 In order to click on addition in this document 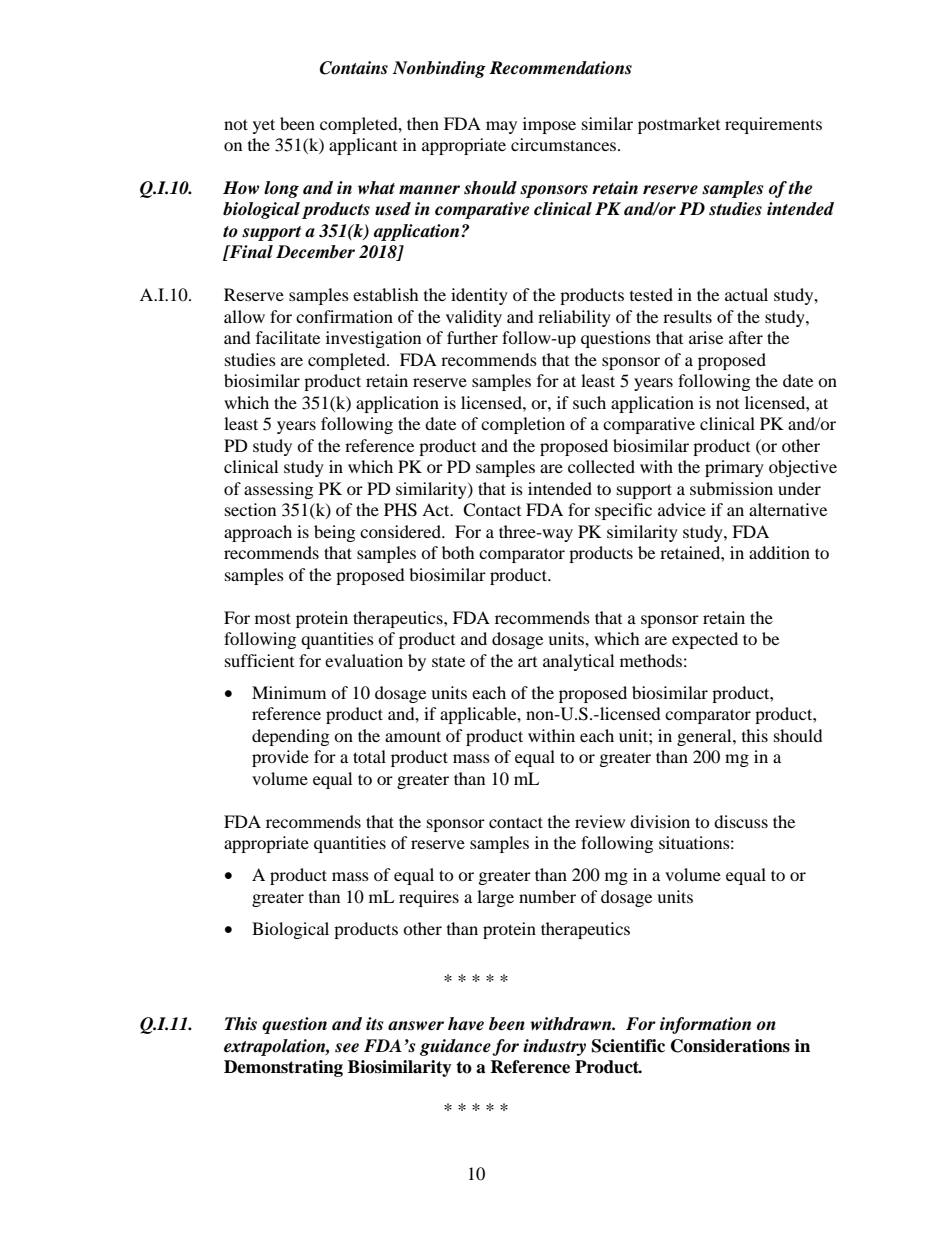, I will do `click(779, 552)`.
